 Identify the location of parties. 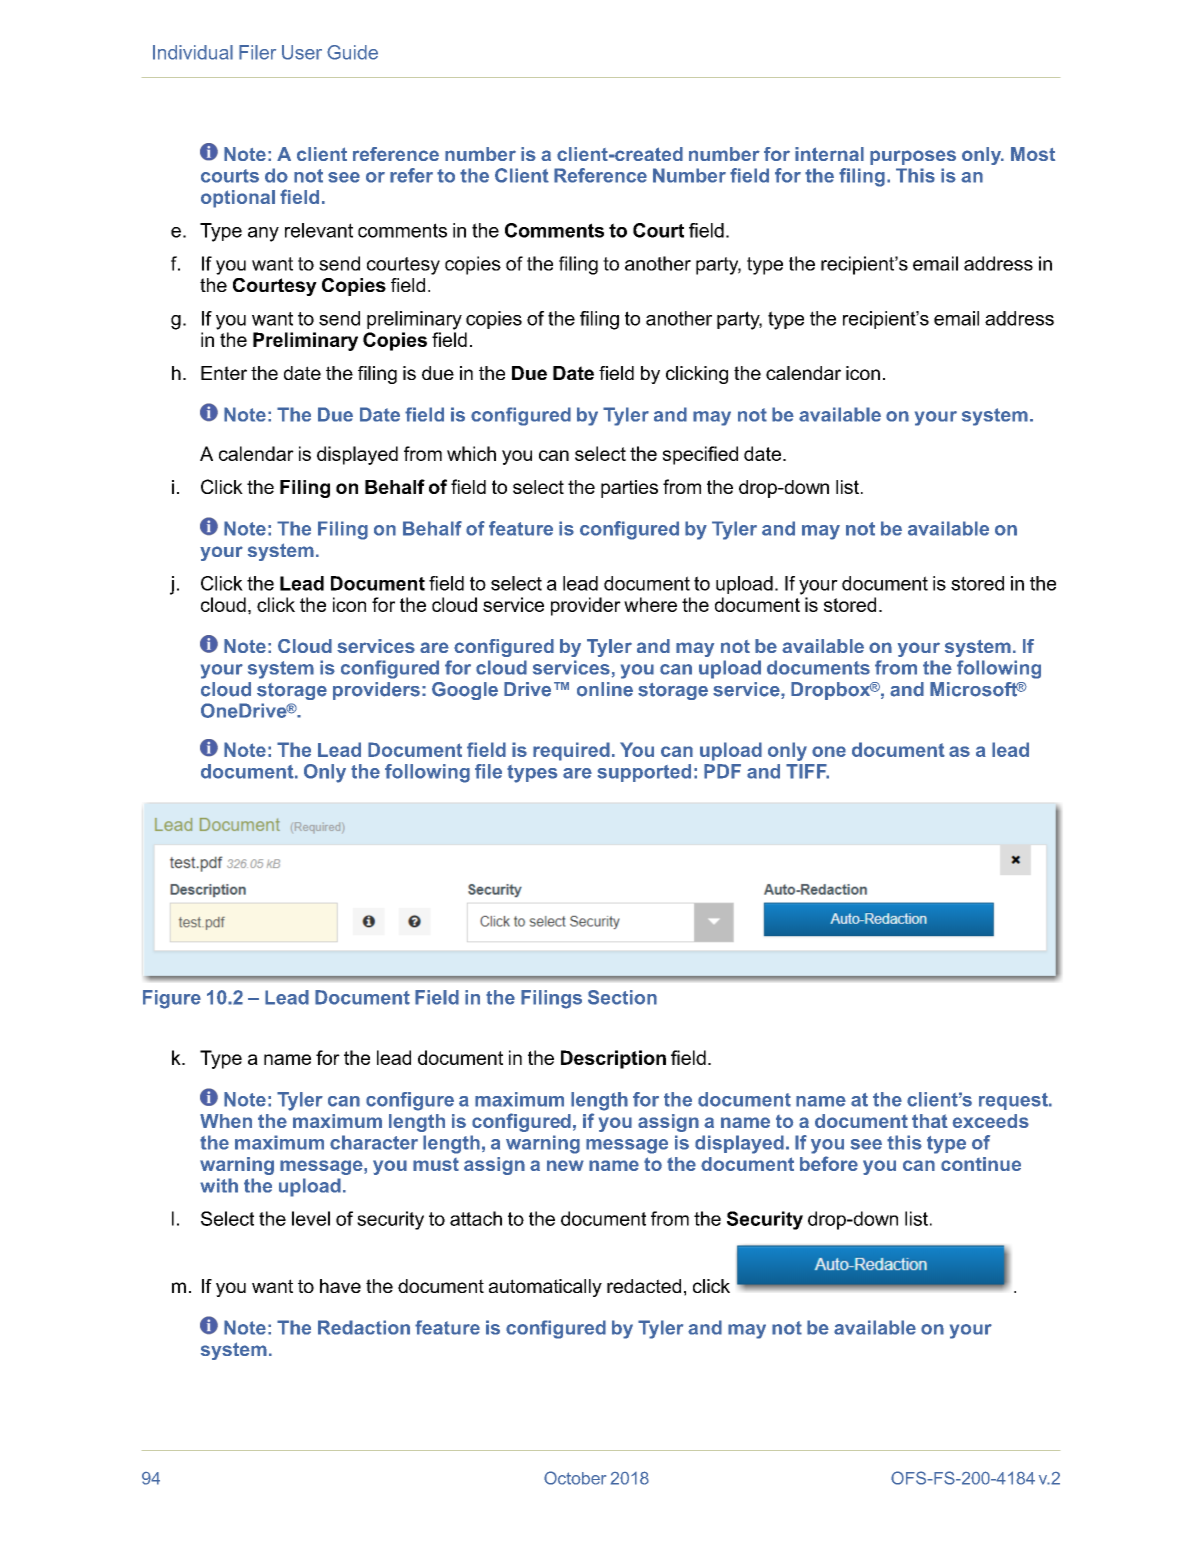
(629, 489).
